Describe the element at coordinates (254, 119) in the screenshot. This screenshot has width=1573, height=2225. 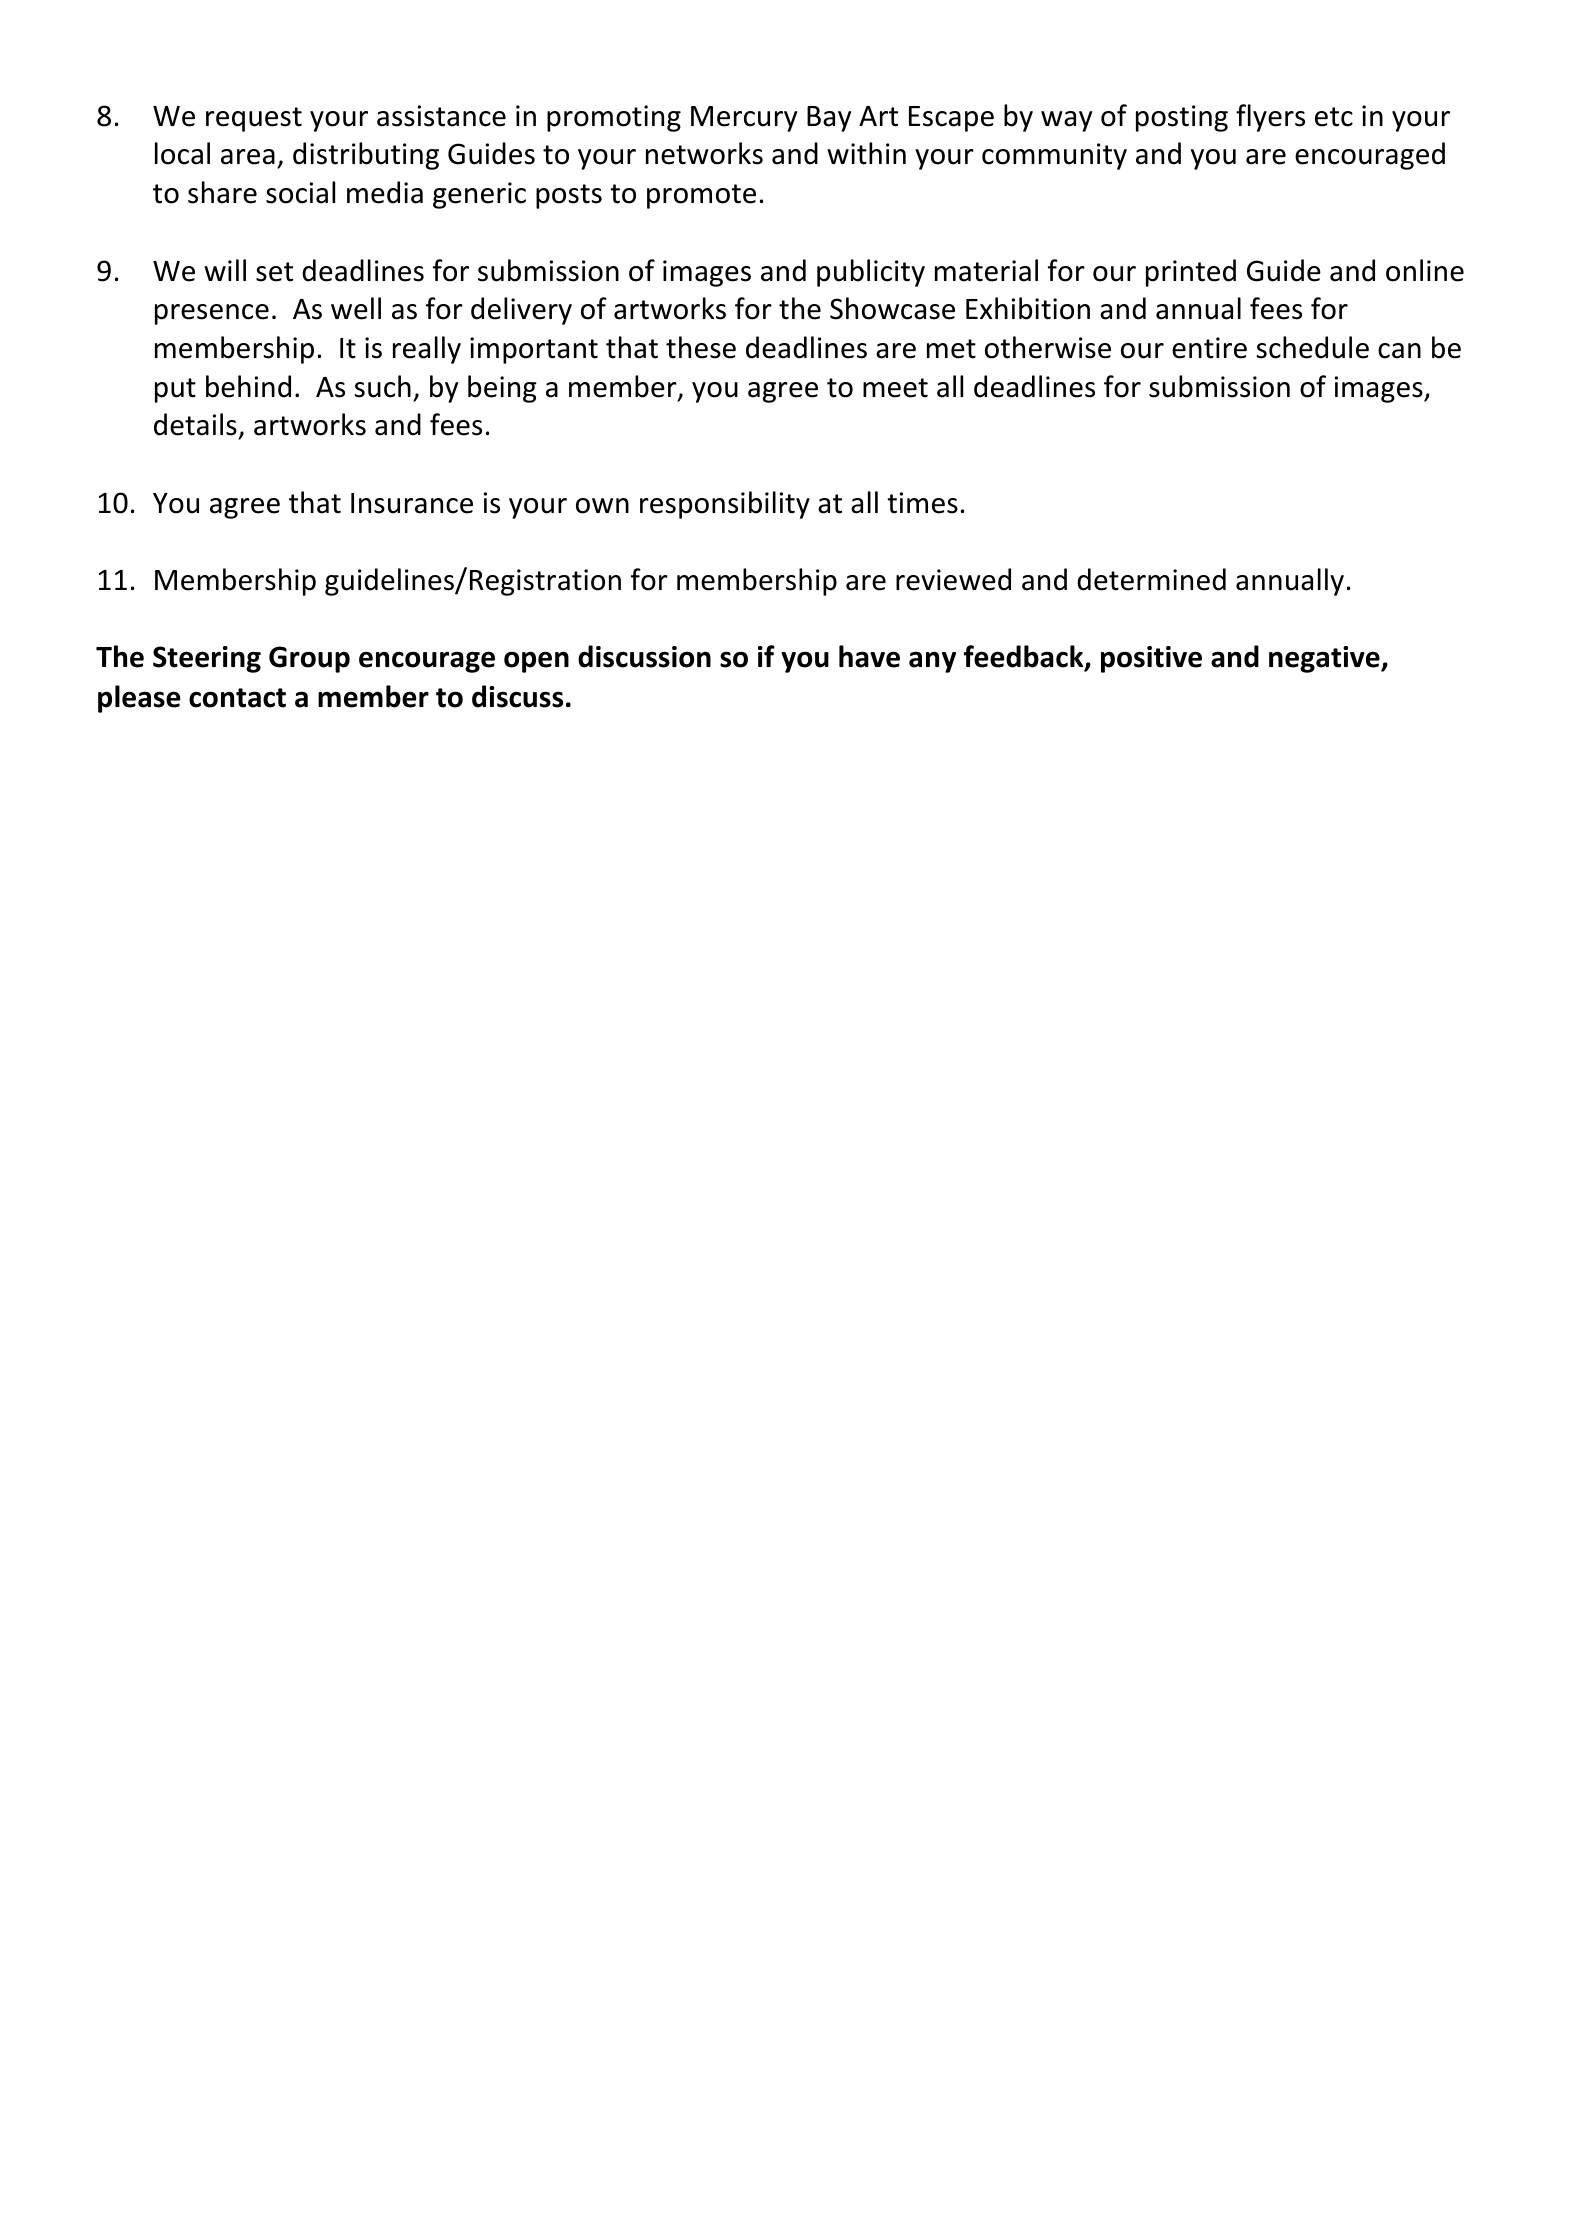
I see `request` at that location.
